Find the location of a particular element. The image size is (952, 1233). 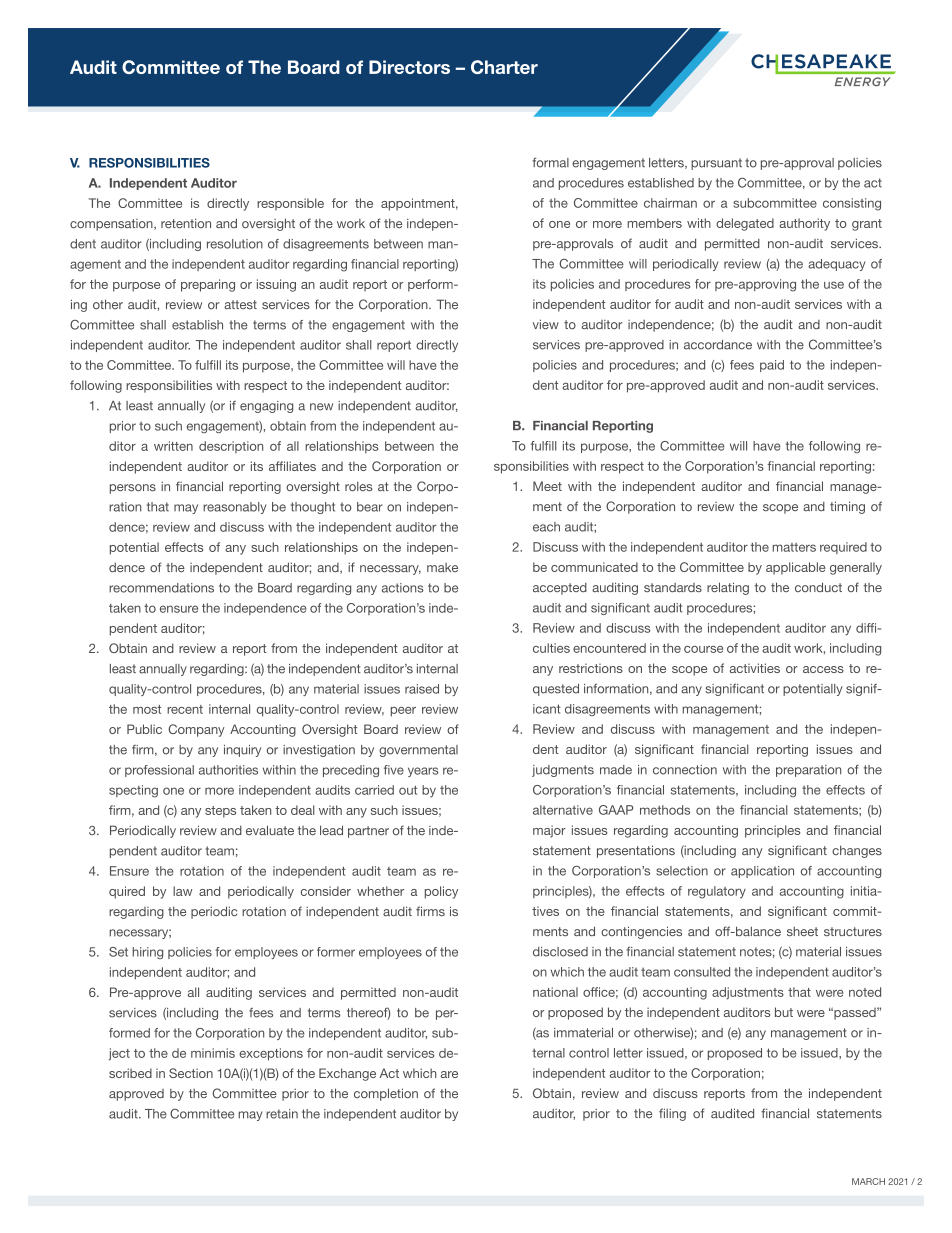

application is located at coordinates (762, 872).
